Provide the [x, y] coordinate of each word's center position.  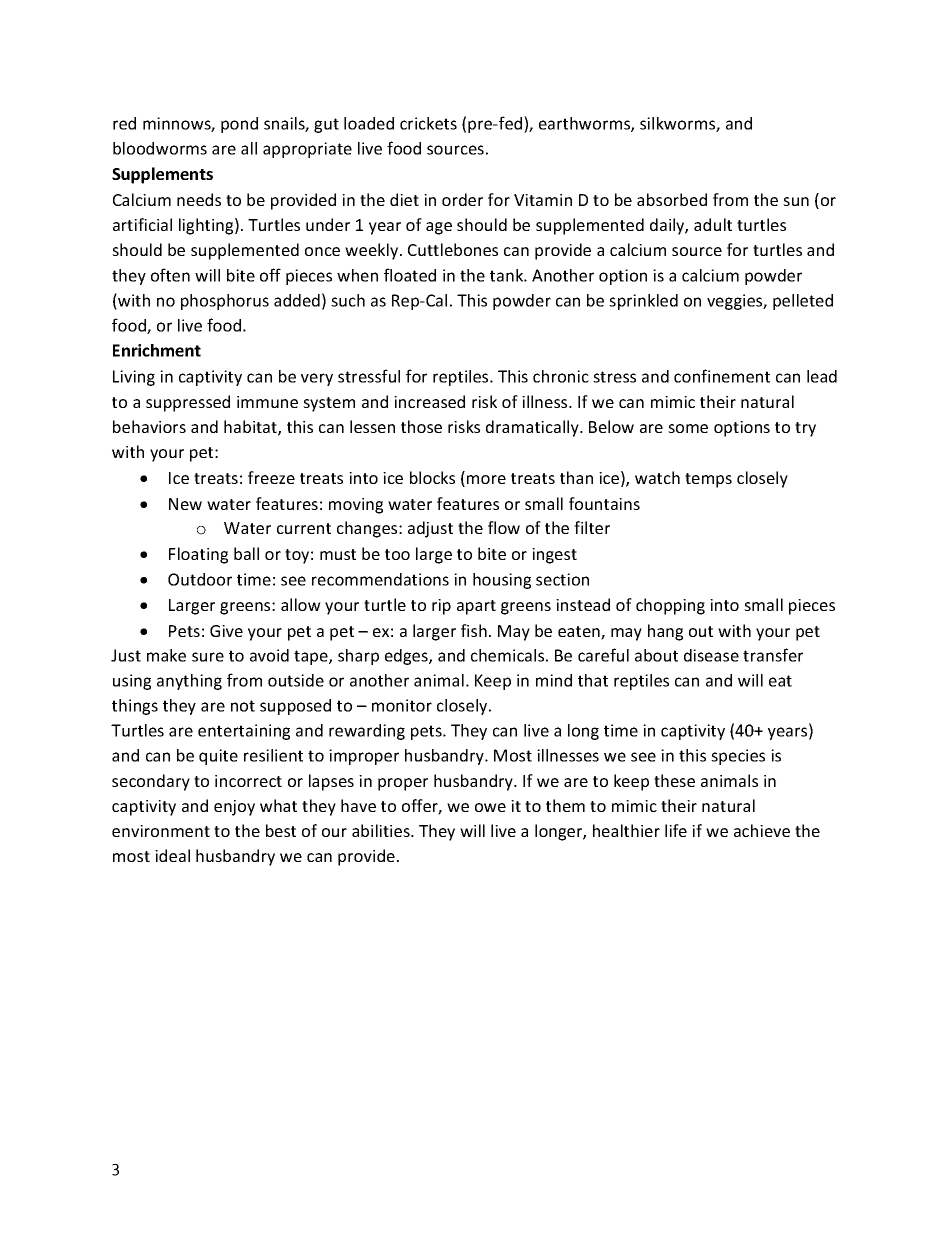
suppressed [188, 403]
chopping [670, 606]
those [421, 426]
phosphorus [225, 302]
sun [796, 201]
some [688, 428]
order [462, 199]
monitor [402, 705]
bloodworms [160, 148]
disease [711, 655]
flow [504, 527]
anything [189, 682]
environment [161, 831]
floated [410, 275]
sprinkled [643, 302]
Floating [198, 555]
